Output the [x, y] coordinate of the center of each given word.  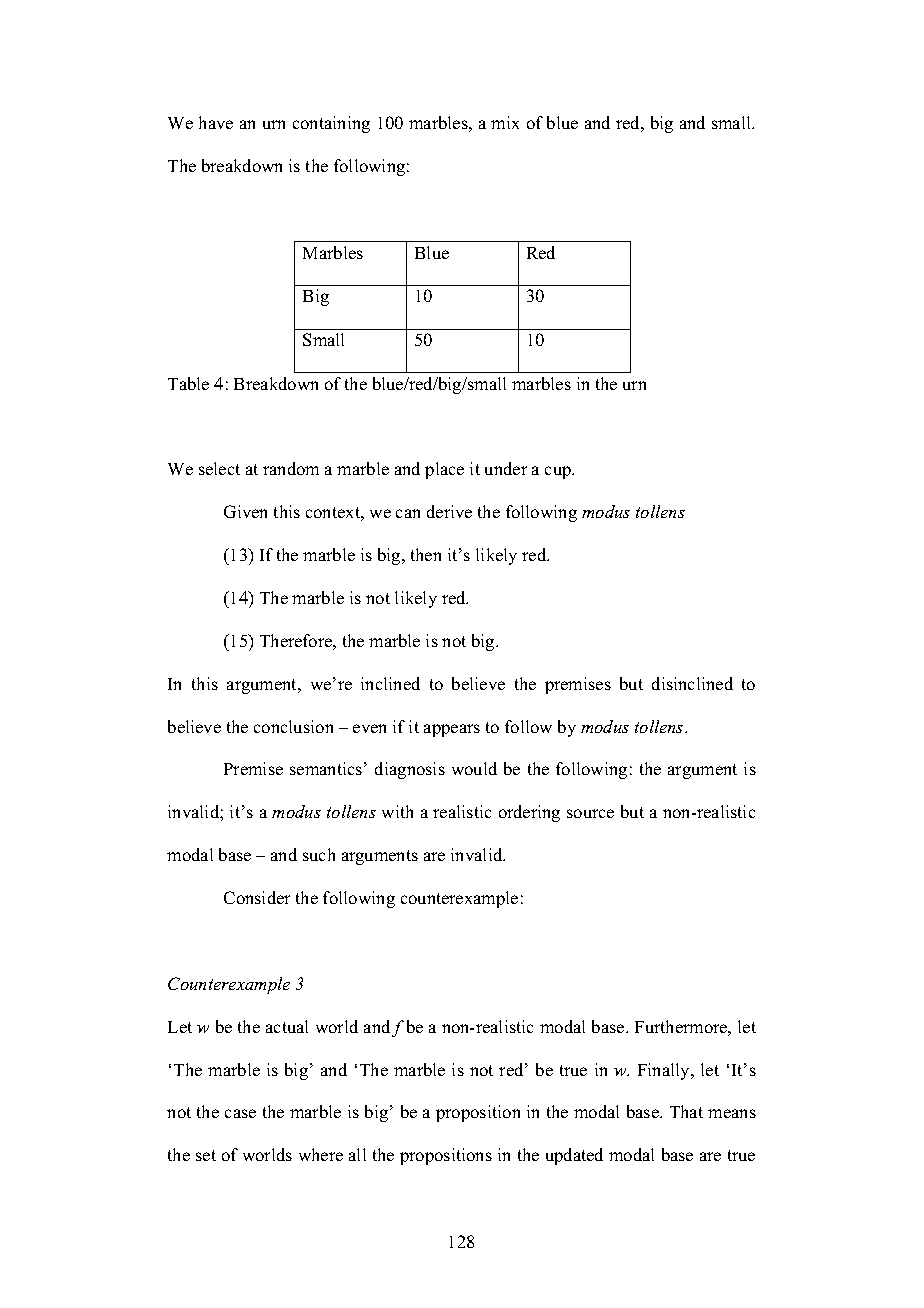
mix [505, 122]
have [216, 122]
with [397, 811]
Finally [665, 1071]
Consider [257, 897]
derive [449, 511]
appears [452, 730]
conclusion [293, 726]
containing [331, 124]
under [506, 468]
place [444, 470]
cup [559, 472]
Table [188, 383]
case [240, 1113]
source [590, 813]
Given [245, 511]
